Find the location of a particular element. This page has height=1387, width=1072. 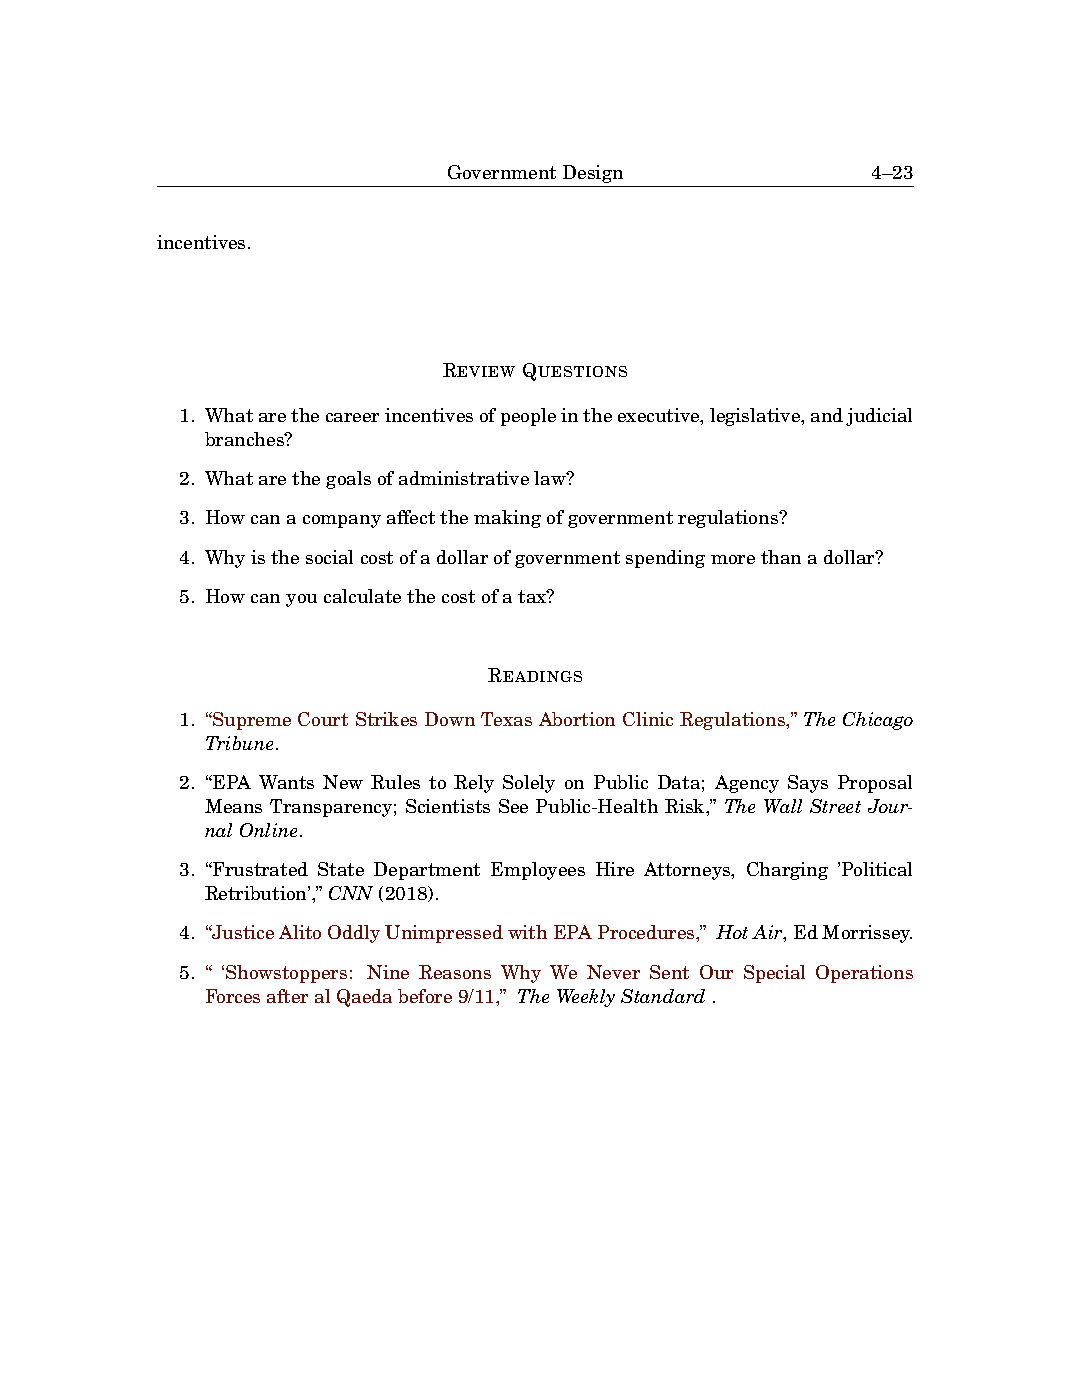

legislative is located at coordinates (756, 417).
